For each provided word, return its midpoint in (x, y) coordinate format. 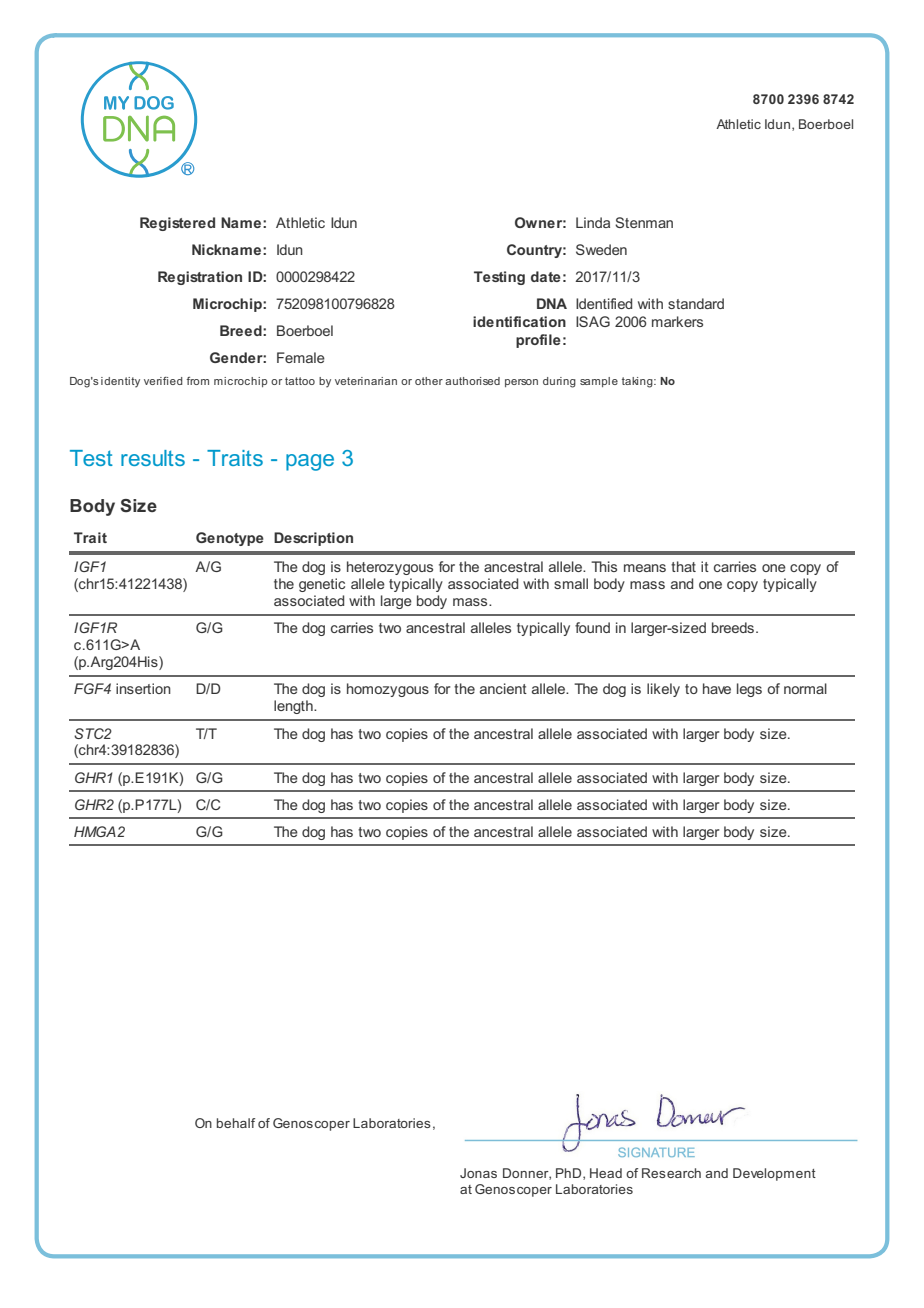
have (717, 688)
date (546, 276)
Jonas (478, 1173)
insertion (143, 688)
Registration (200, 278)
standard (696, 303)
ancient (503, 688)
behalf (236, 1123)
